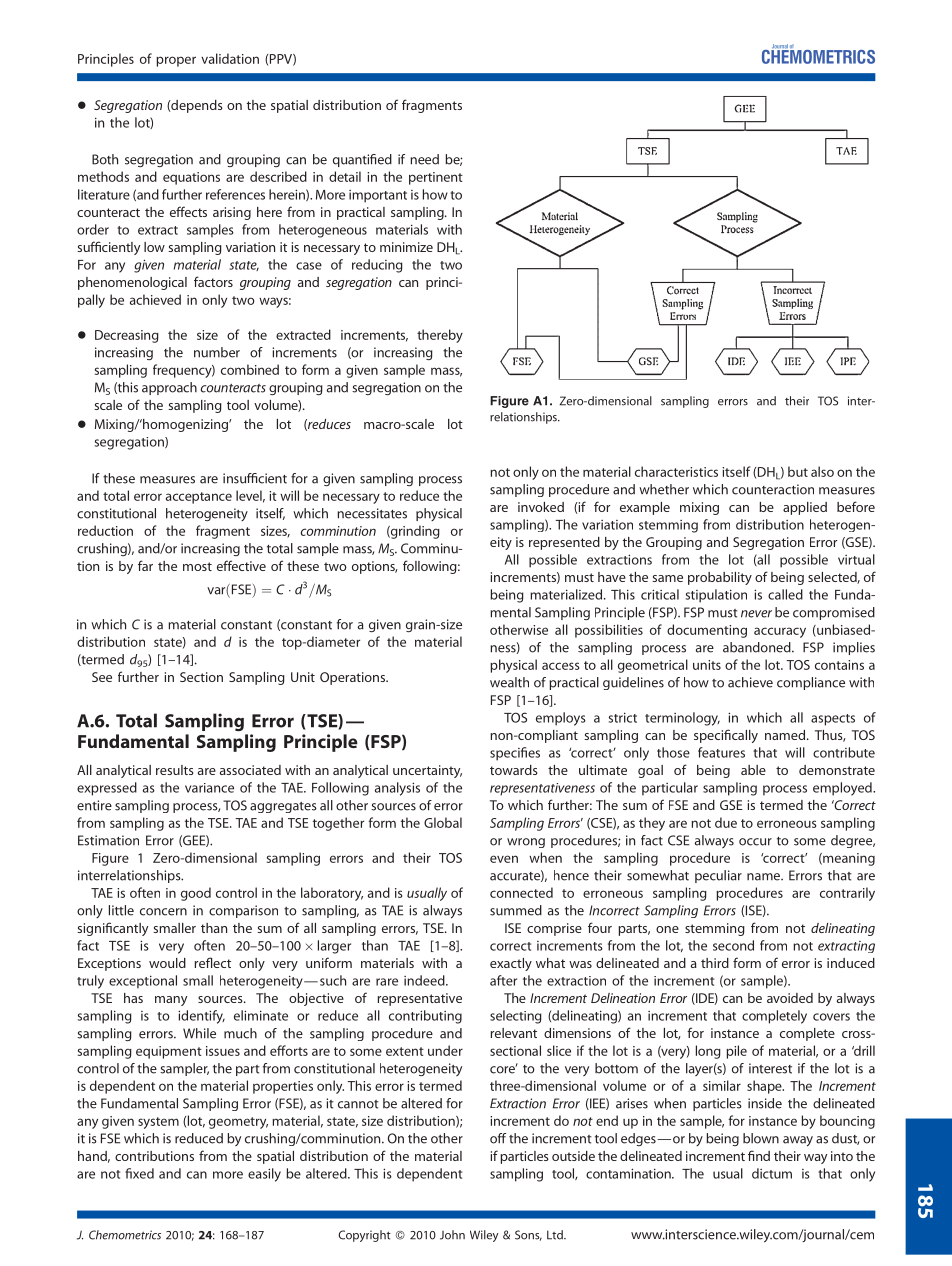  Describe the element at coordinates (188, 211) in the page. I see `effects` at that location.
